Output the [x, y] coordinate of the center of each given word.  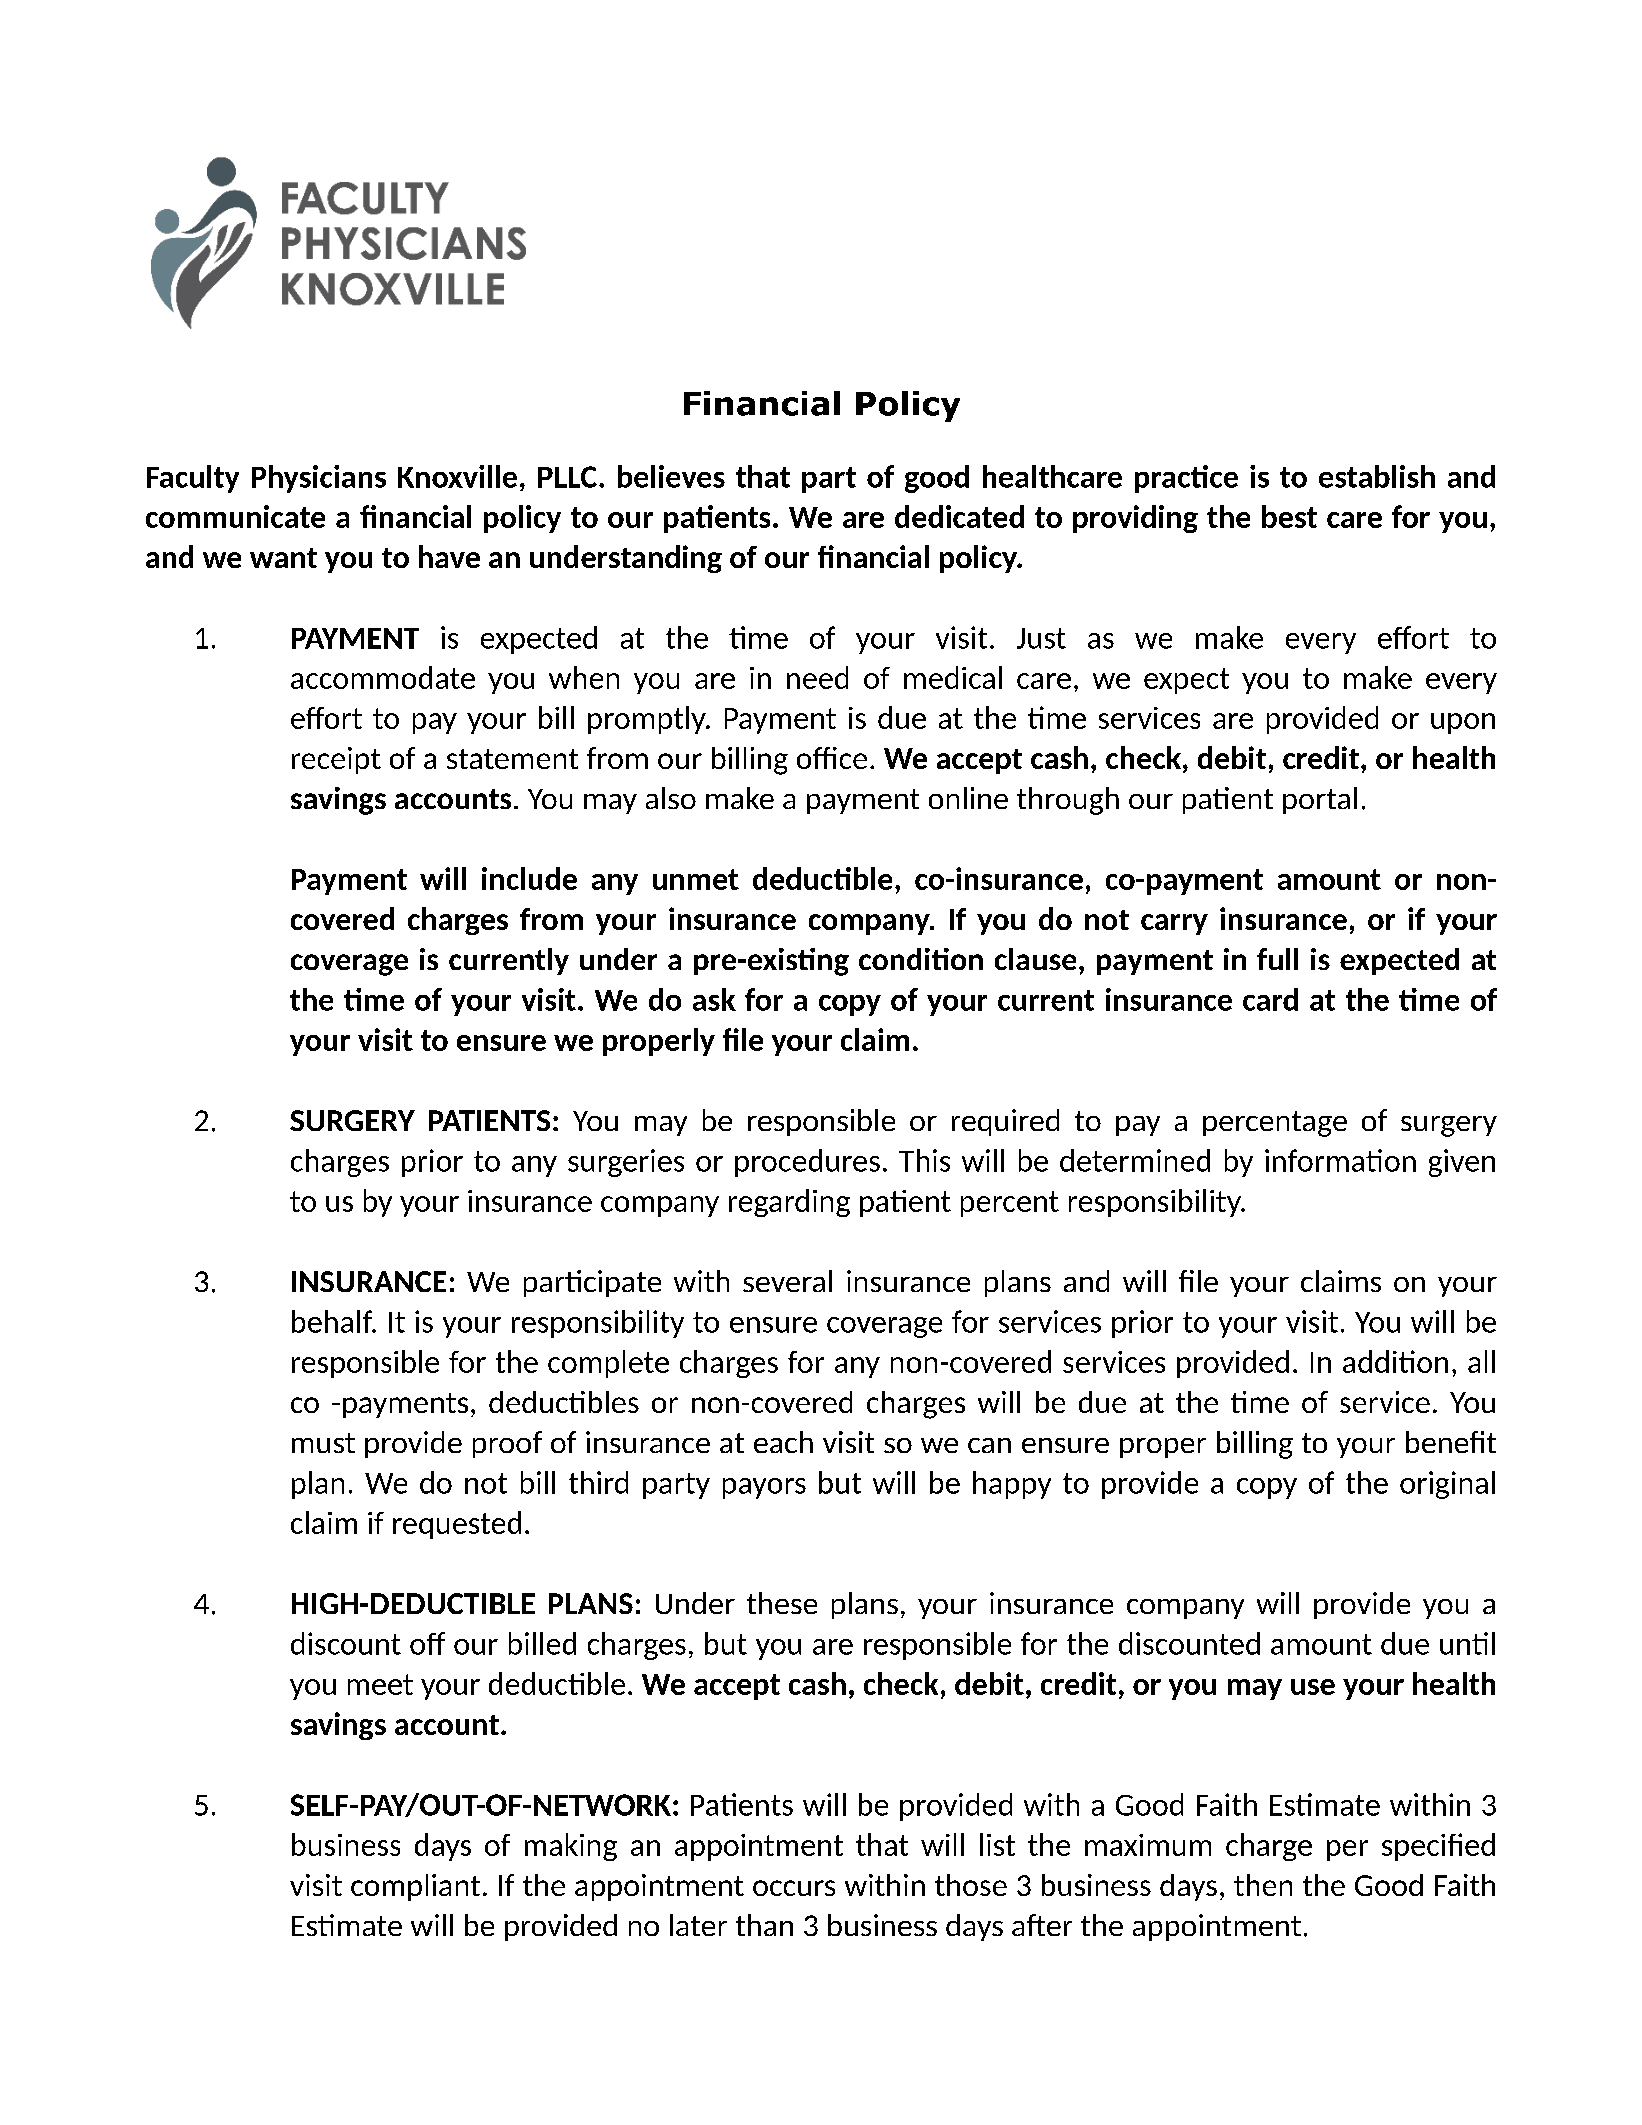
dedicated [959, 516]
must [323, 1443]
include [529, 878]
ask [714, 999]
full [1277, 959]
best [1289, 516]
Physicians [319, 479]
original [1447, 1485]
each [783, 1442]
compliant [415, 1887]
